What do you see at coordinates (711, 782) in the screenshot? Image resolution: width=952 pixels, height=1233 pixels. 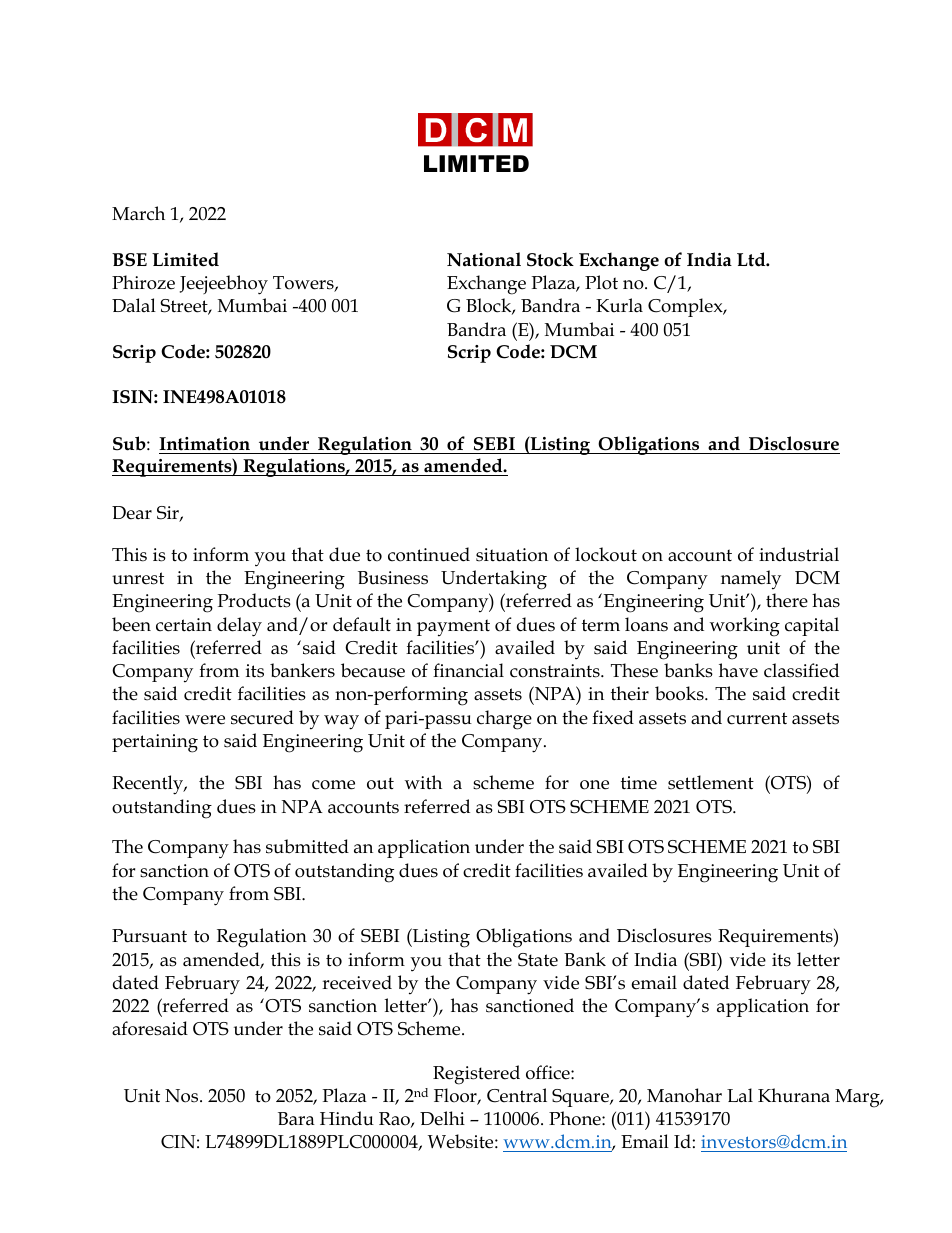 I see `settlement` at bounding box center [711, 782].
